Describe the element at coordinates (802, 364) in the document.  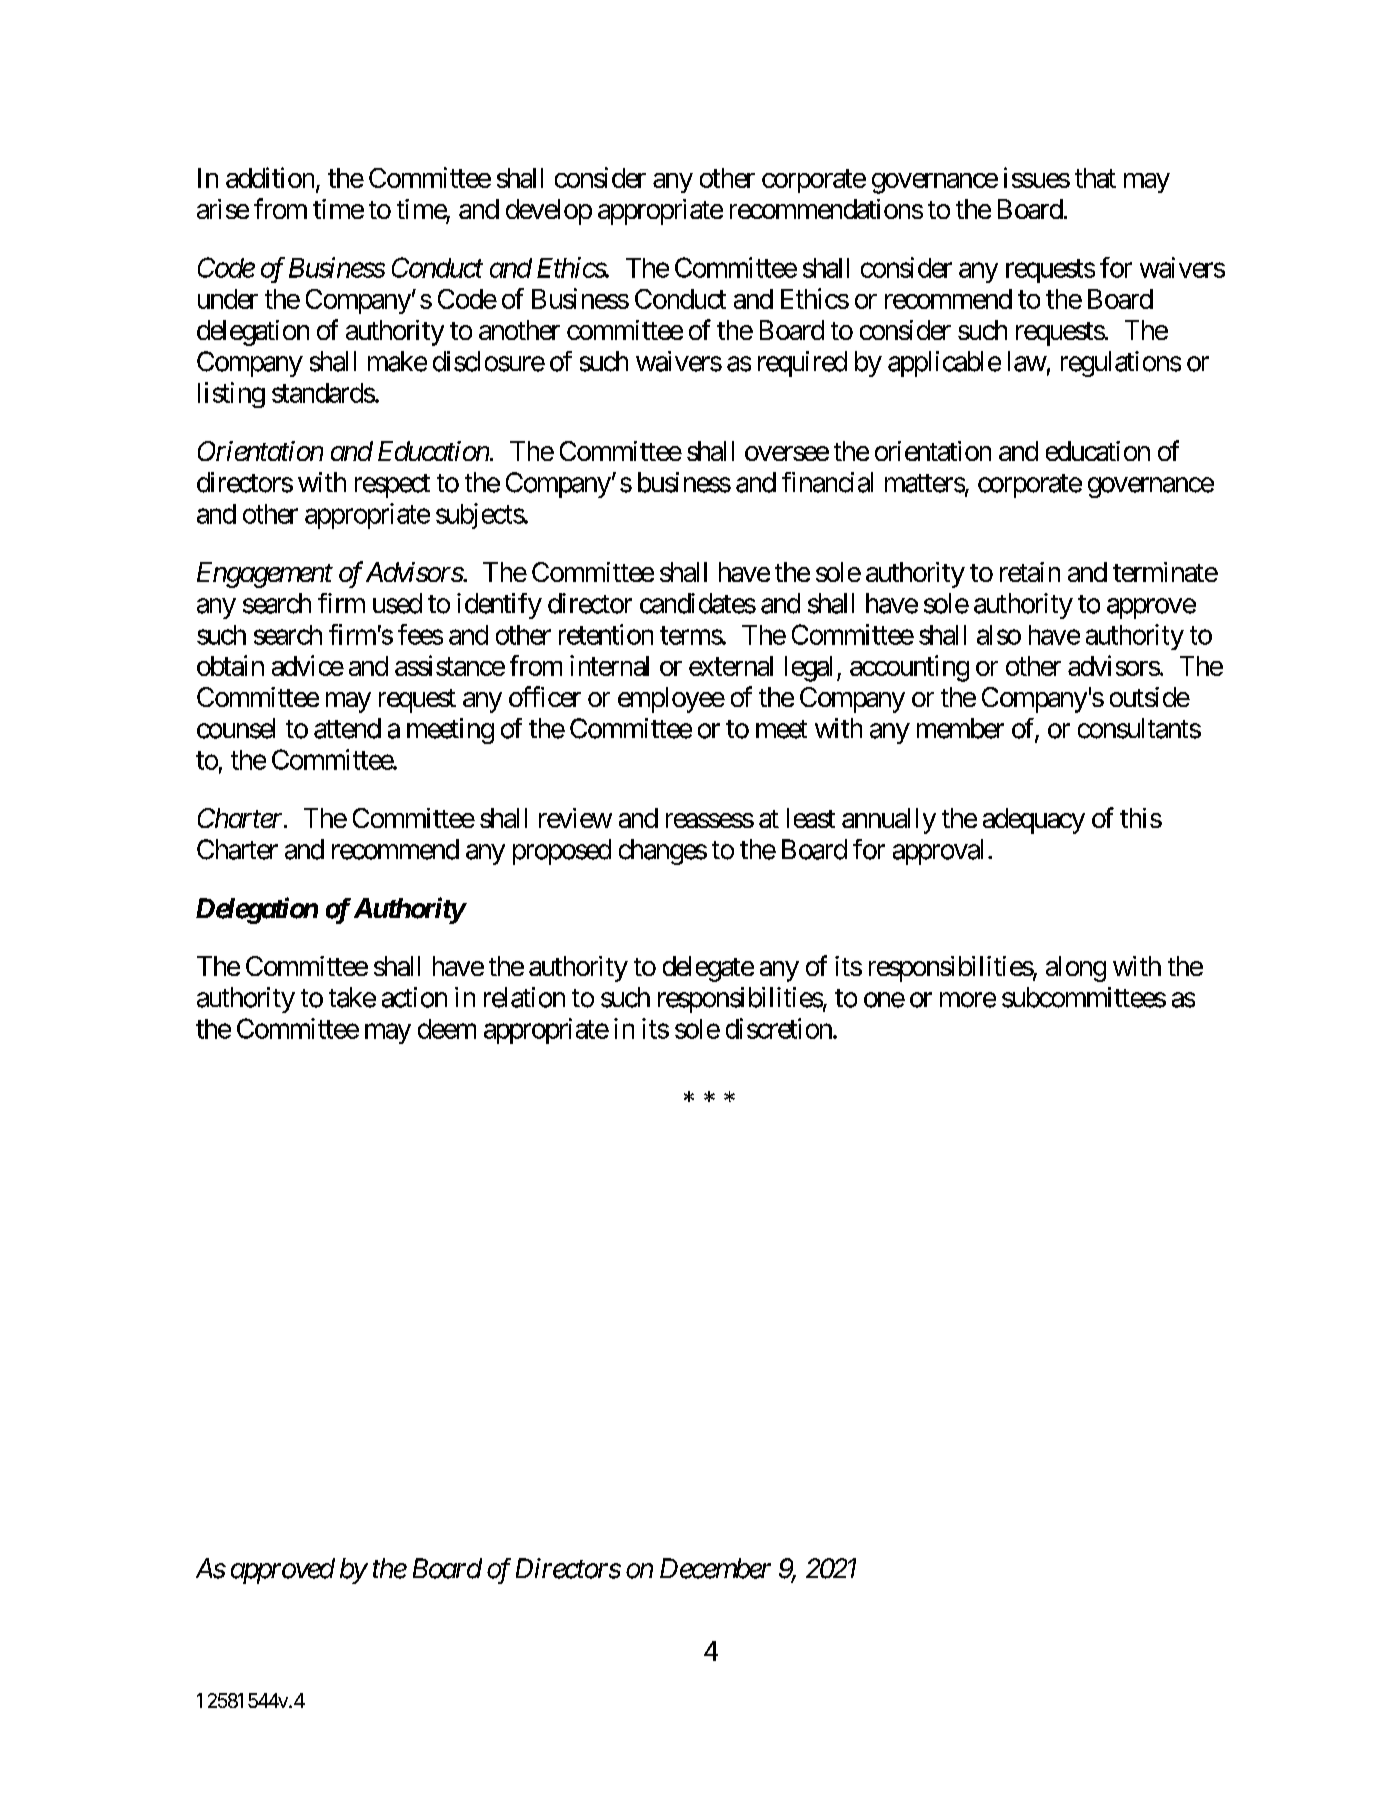
I see `required` at that location.
